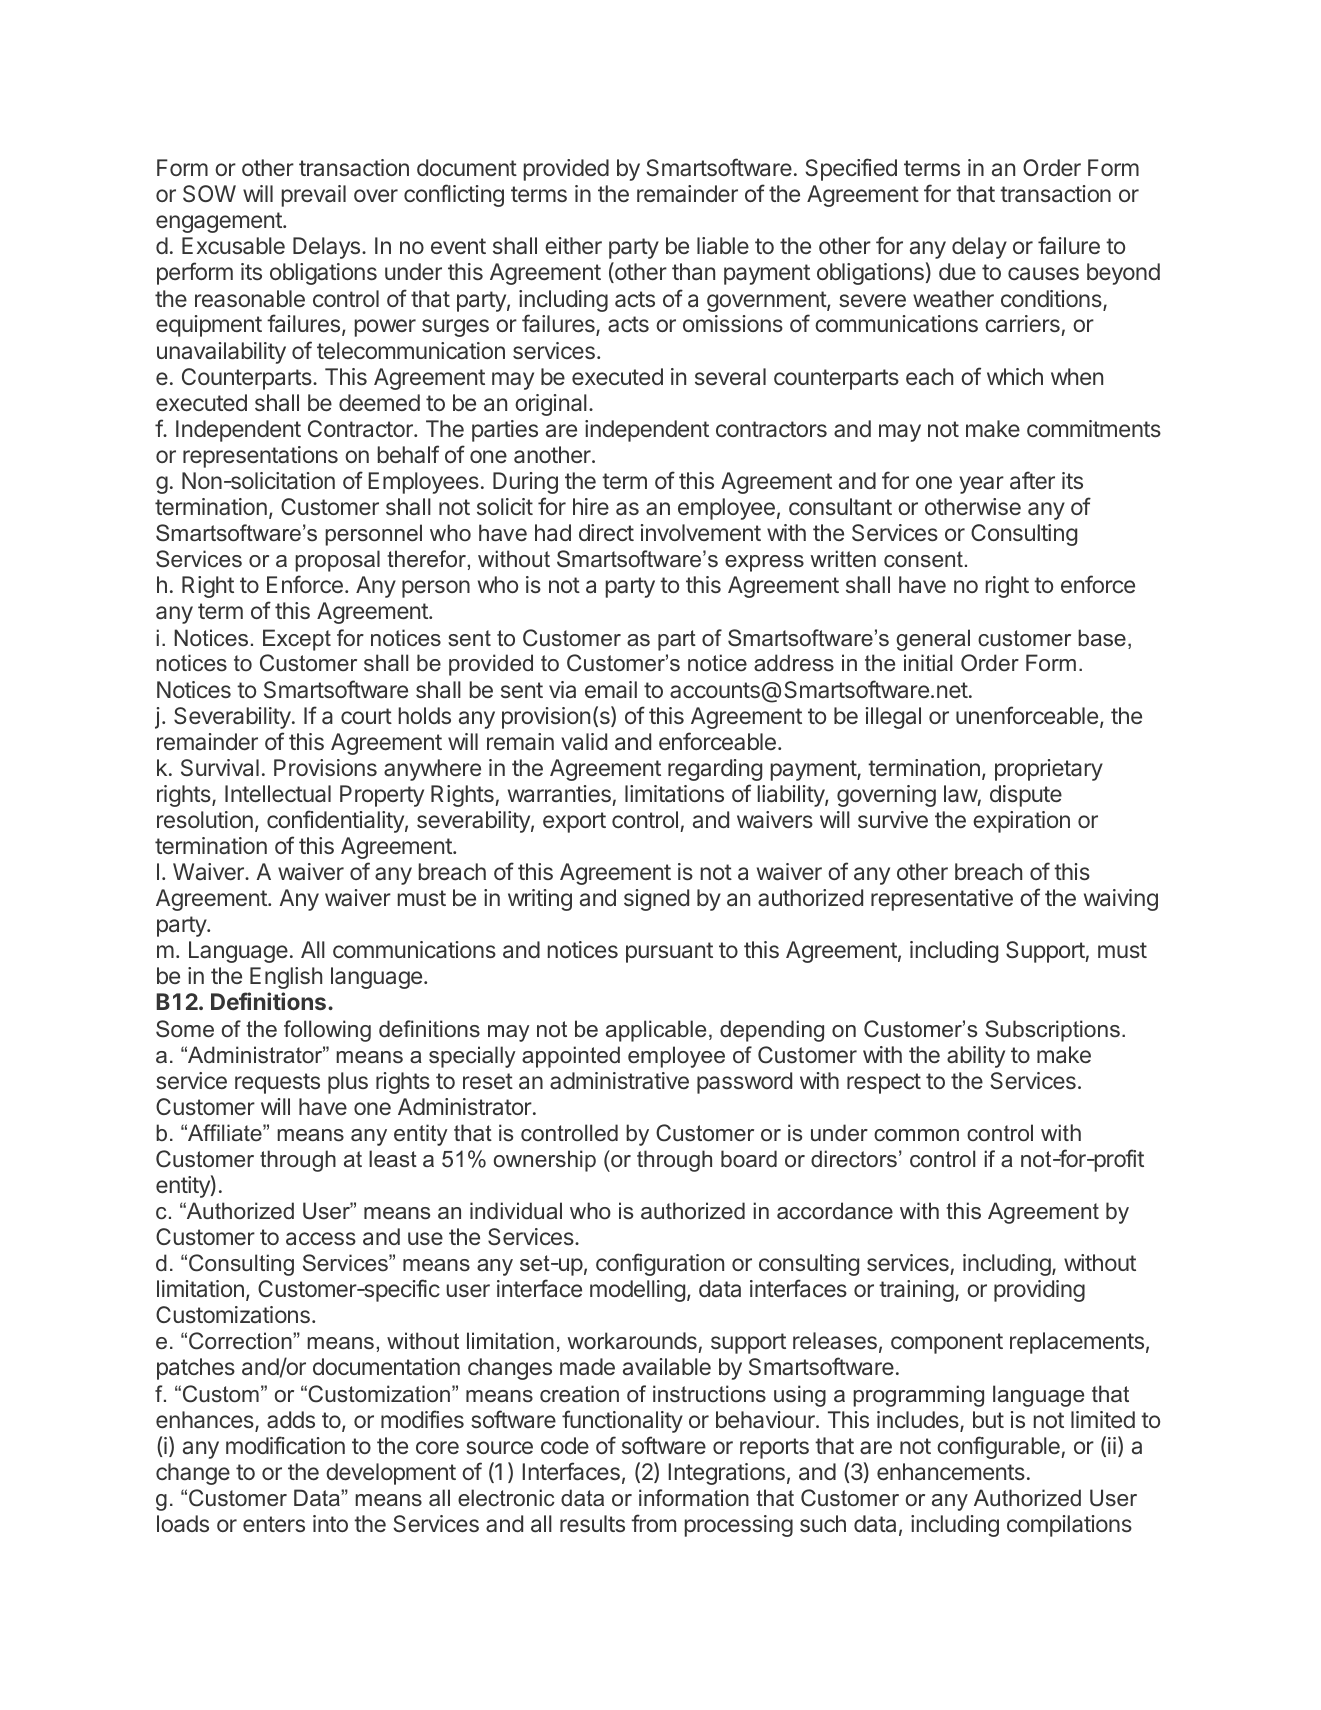 This page has height=1710, width=1321. Describe the element at coordinates (611, 690) in the page. I see `email` at that location.
